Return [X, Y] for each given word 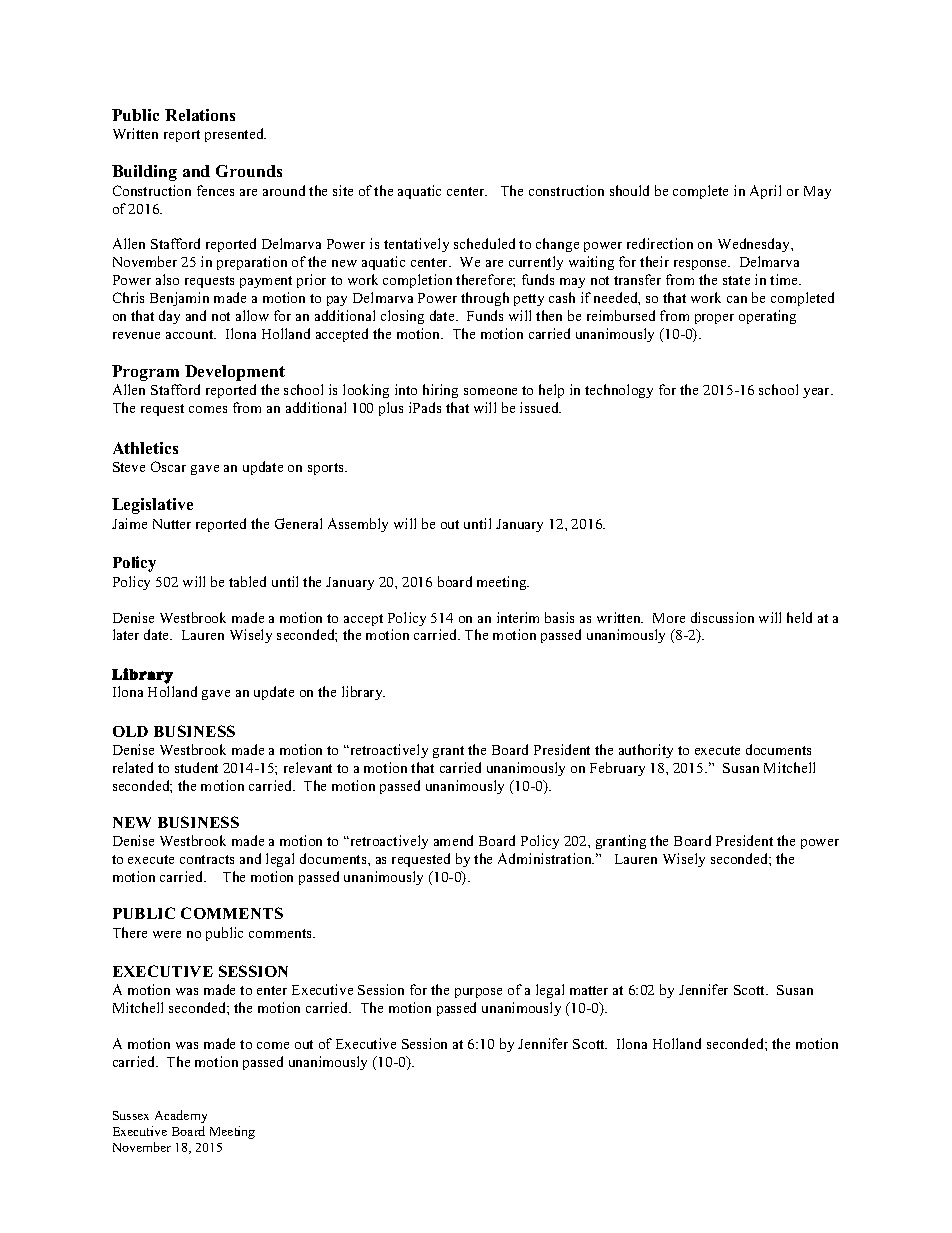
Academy [181, 1116]
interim [518, 617]
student [196, 767]
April [765, 192]
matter [589, 990]
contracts [207, 859]
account [191, 334]
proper [714, 319]
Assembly [358, 525]
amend [453, 840]
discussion [722, 617]
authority [646, 751]
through [485, 299]
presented [235, 135]
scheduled [484, 243]
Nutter [172, 524]
